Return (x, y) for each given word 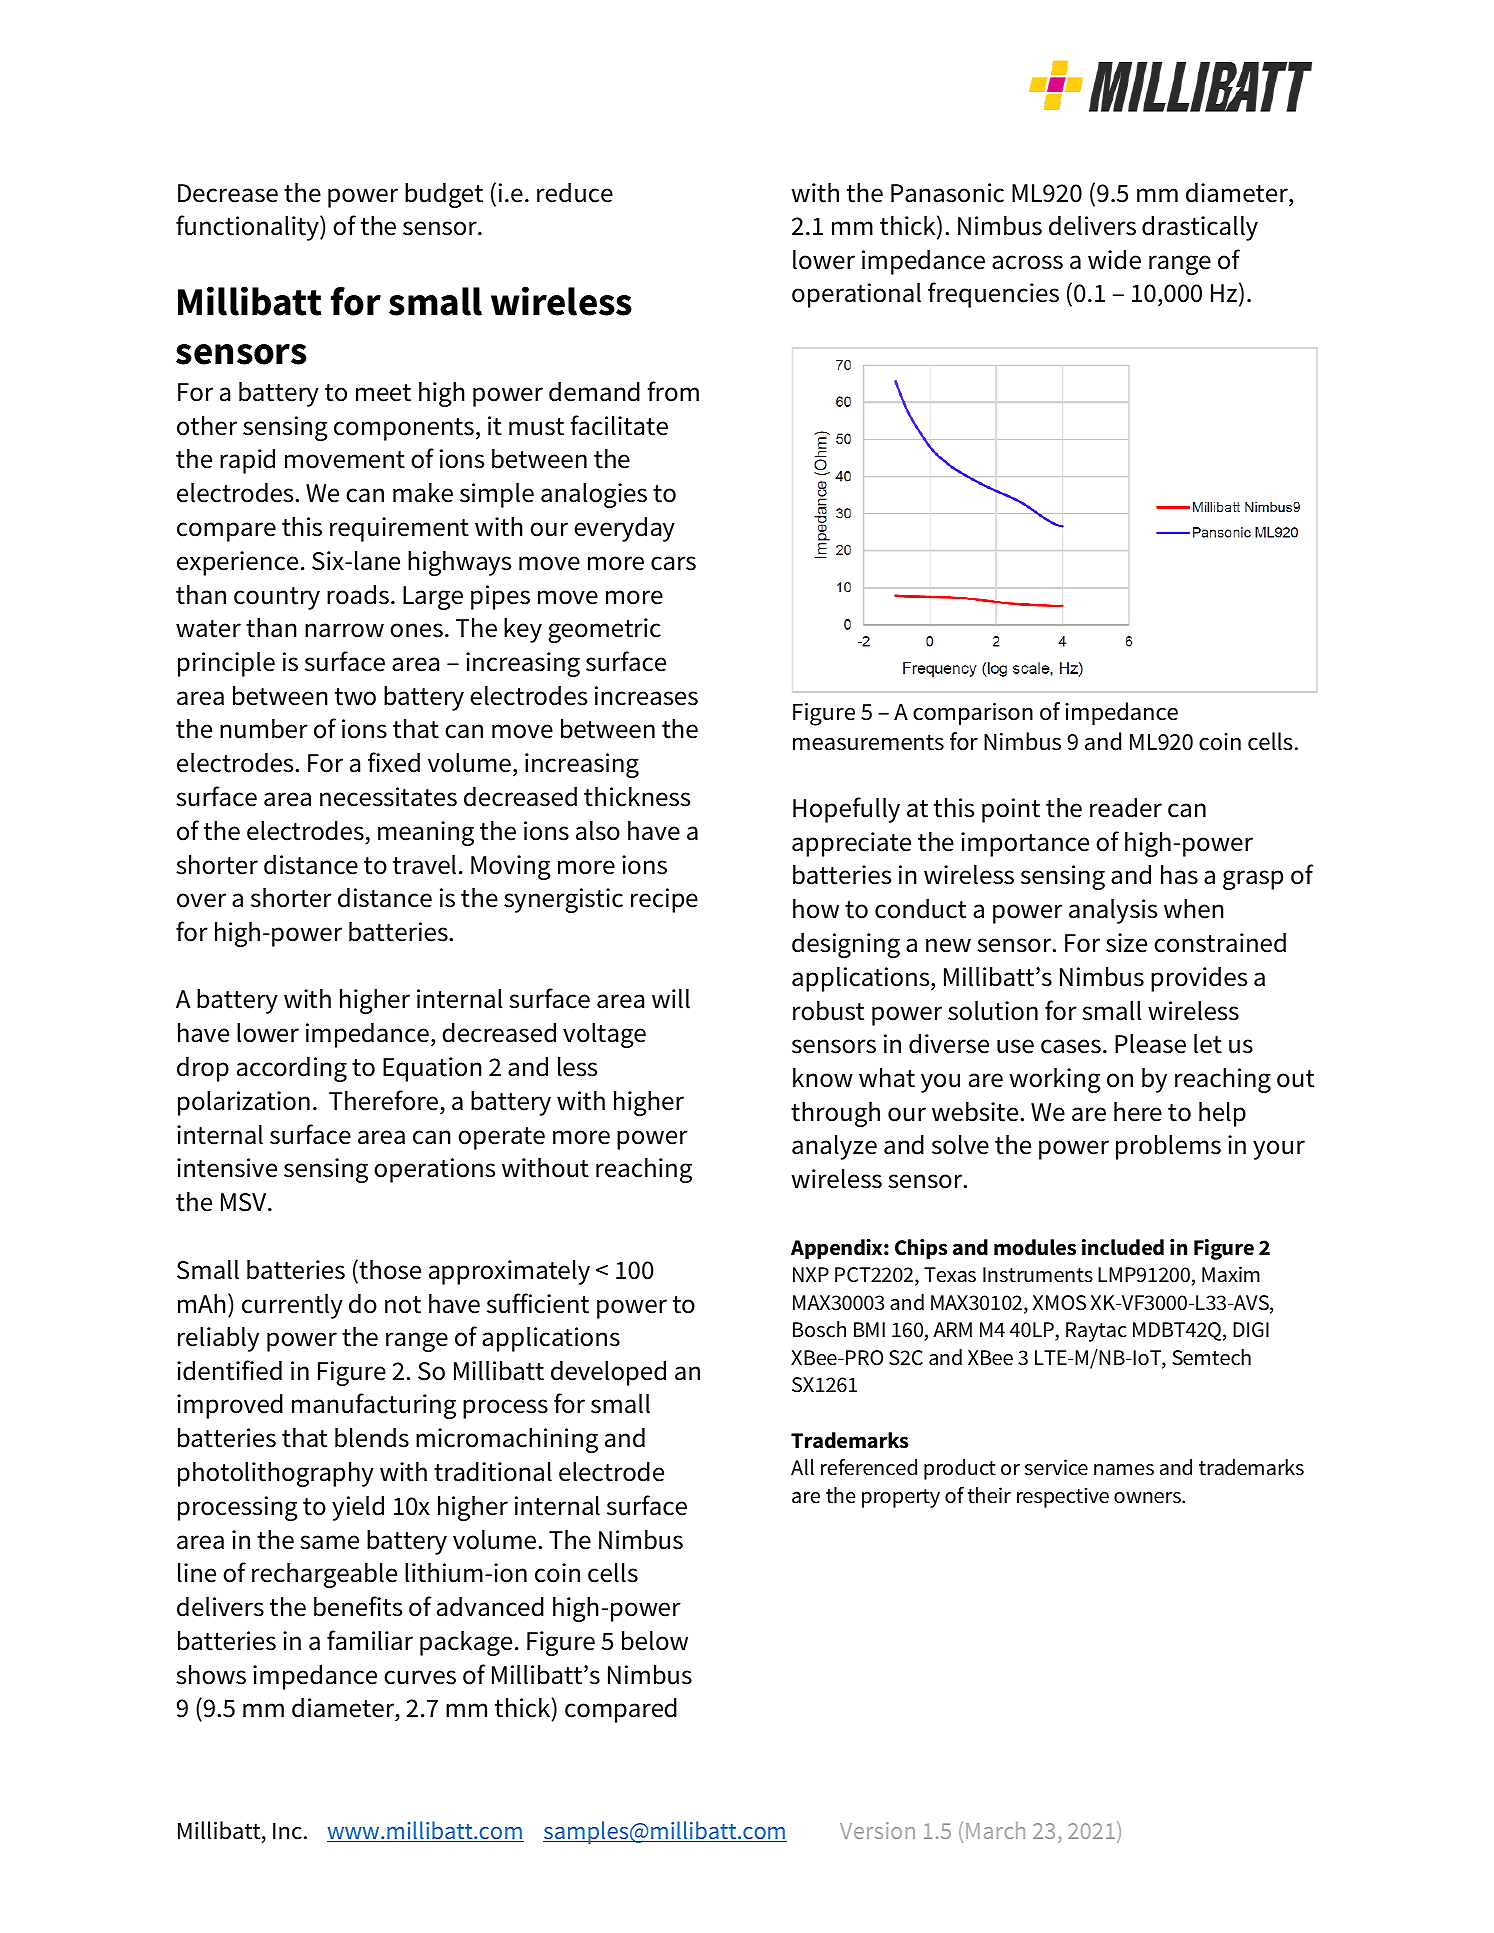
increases (646, 696)
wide (1114, 260)
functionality (248, 228)
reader (1126, 808)
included (1123, 1247)
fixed (394, 762)
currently (292, 1306)
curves (420, 1677)
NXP (811, 1274)
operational (856, 295)
